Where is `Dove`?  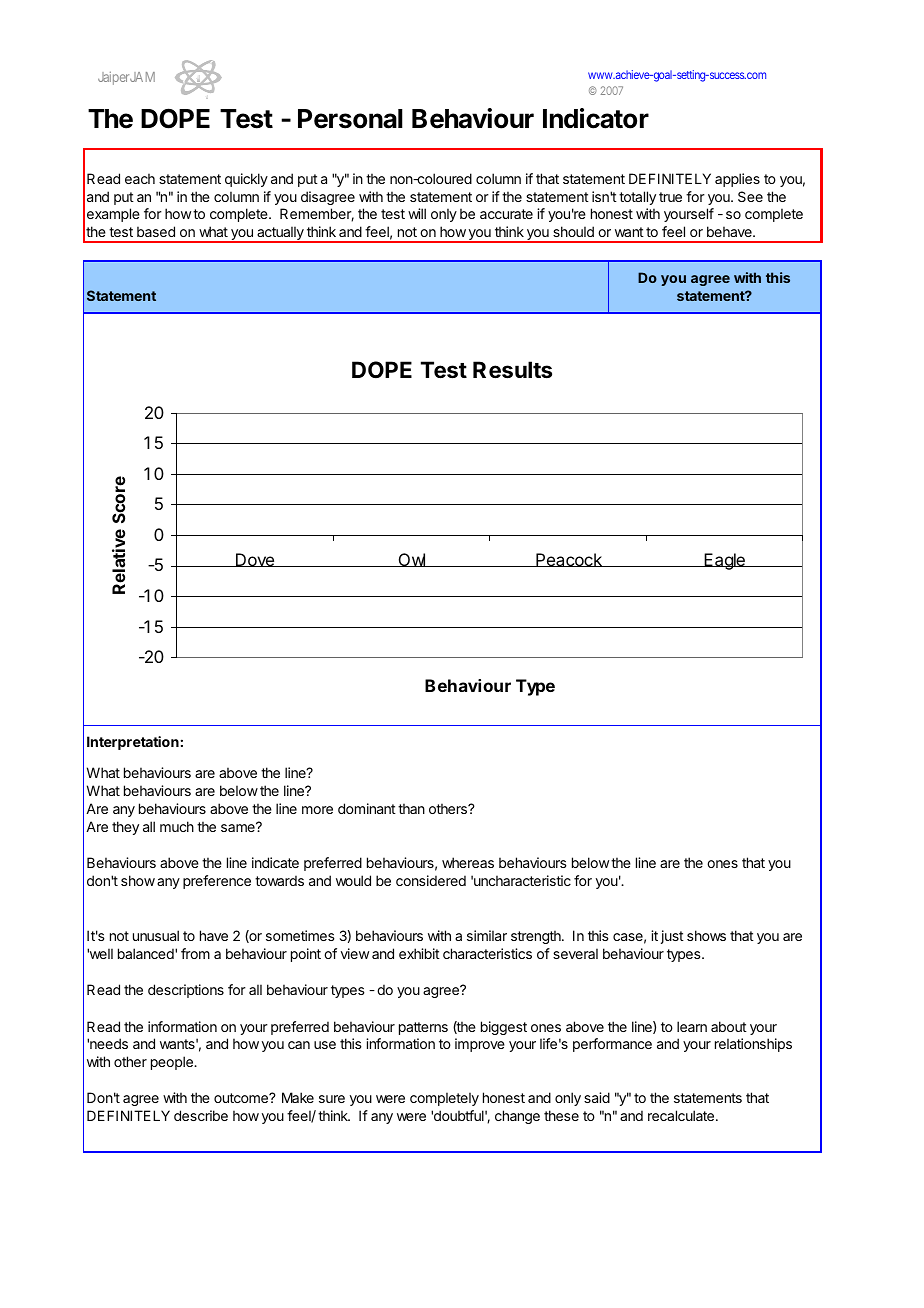
Dove is located at coordinates (255, 560).
